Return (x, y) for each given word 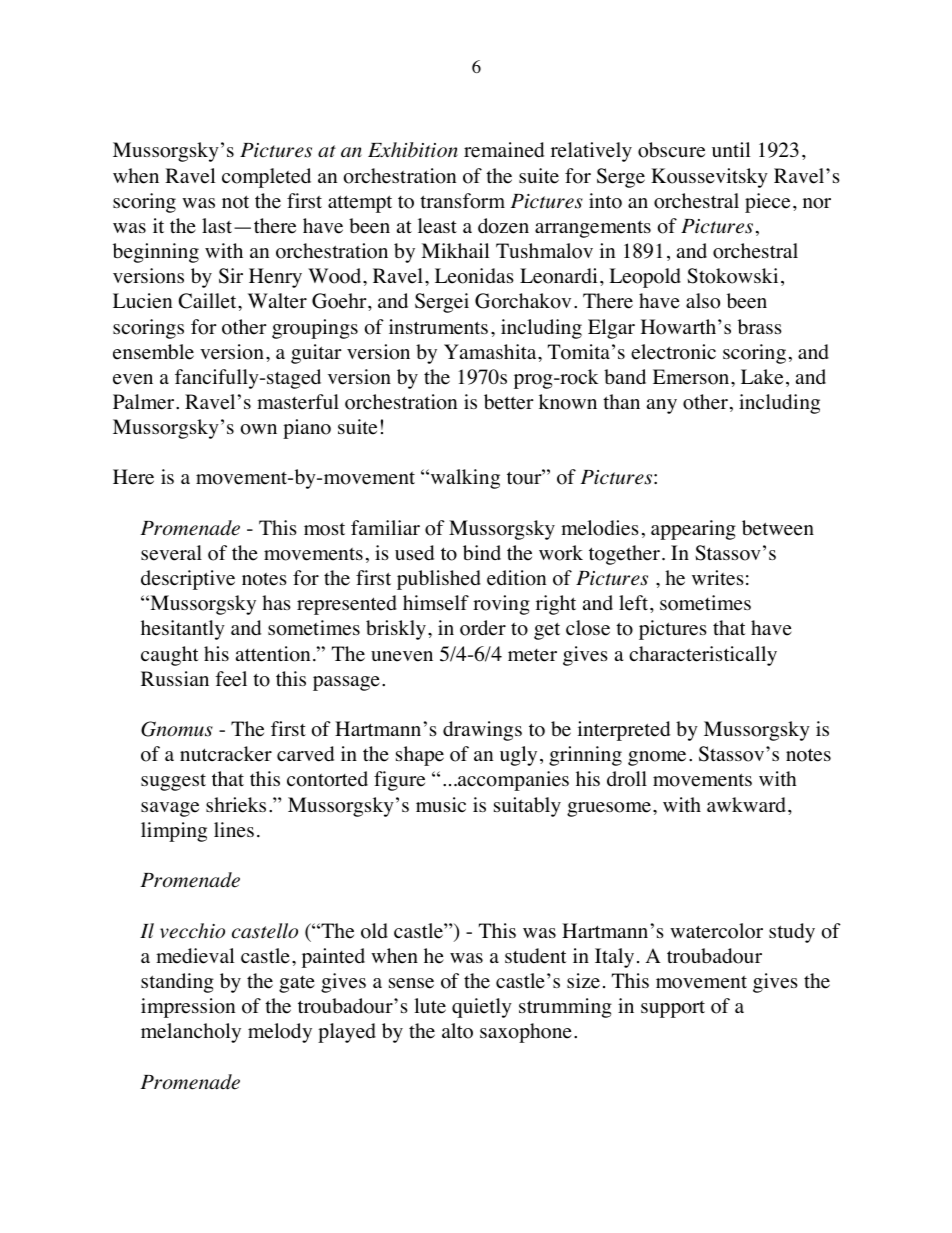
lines (234, 830)
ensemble (153, 352)
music (441, 804)
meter (532, 655)
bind (482, 552)
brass (760, 326)
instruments (438, 327)
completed (266, 178)
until (731, 149)
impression (188, 1008)
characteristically (703, 656)
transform (462, 201)
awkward (748, 804)
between (778, 528)
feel (231, 679)
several (171, 553)
